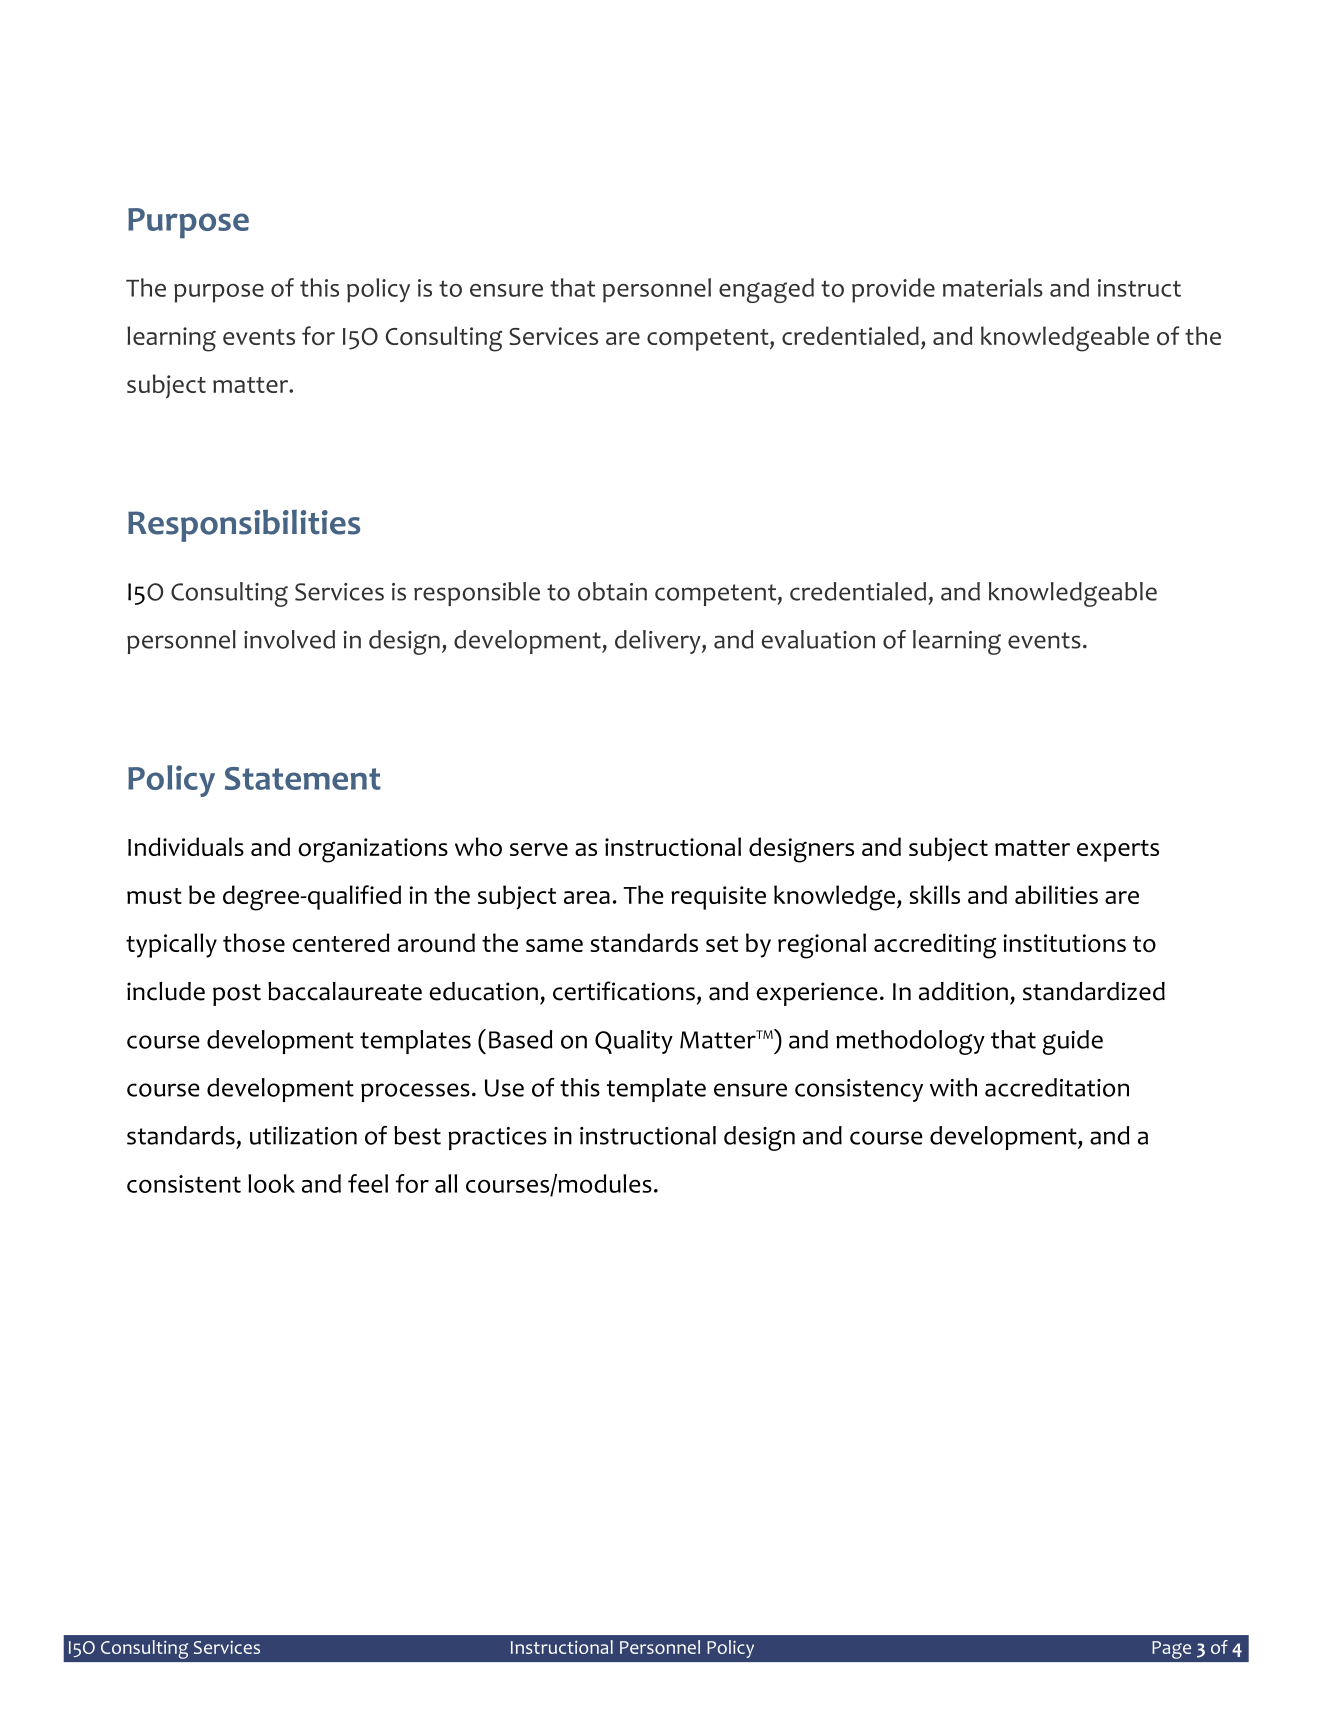  What do you see at coordinates (184, 1184) in the document?
I see `consistent` at bounding box center [184, 1184].
